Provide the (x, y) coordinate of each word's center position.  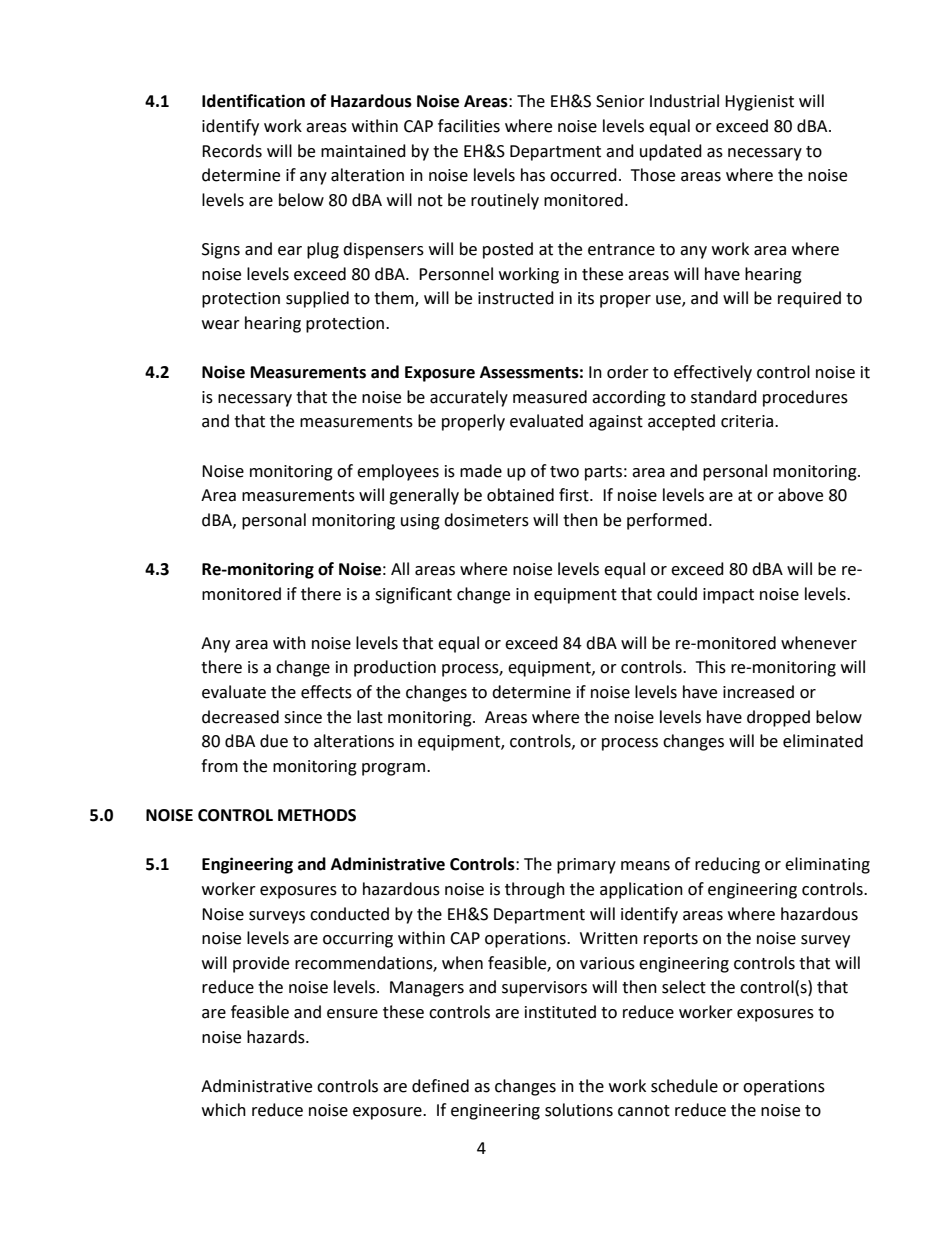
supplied (317, 299)
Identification (253, 101)
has (533, 175)
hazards (277, 1037)
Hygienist (759, 103)
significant (413, 595)
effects (326, 692)
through (535, 890)
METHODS (317, 815)
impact (728, 596)
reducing (727, 865)
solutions (579, 1110)
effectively (713, 373)
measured (550, 397)
